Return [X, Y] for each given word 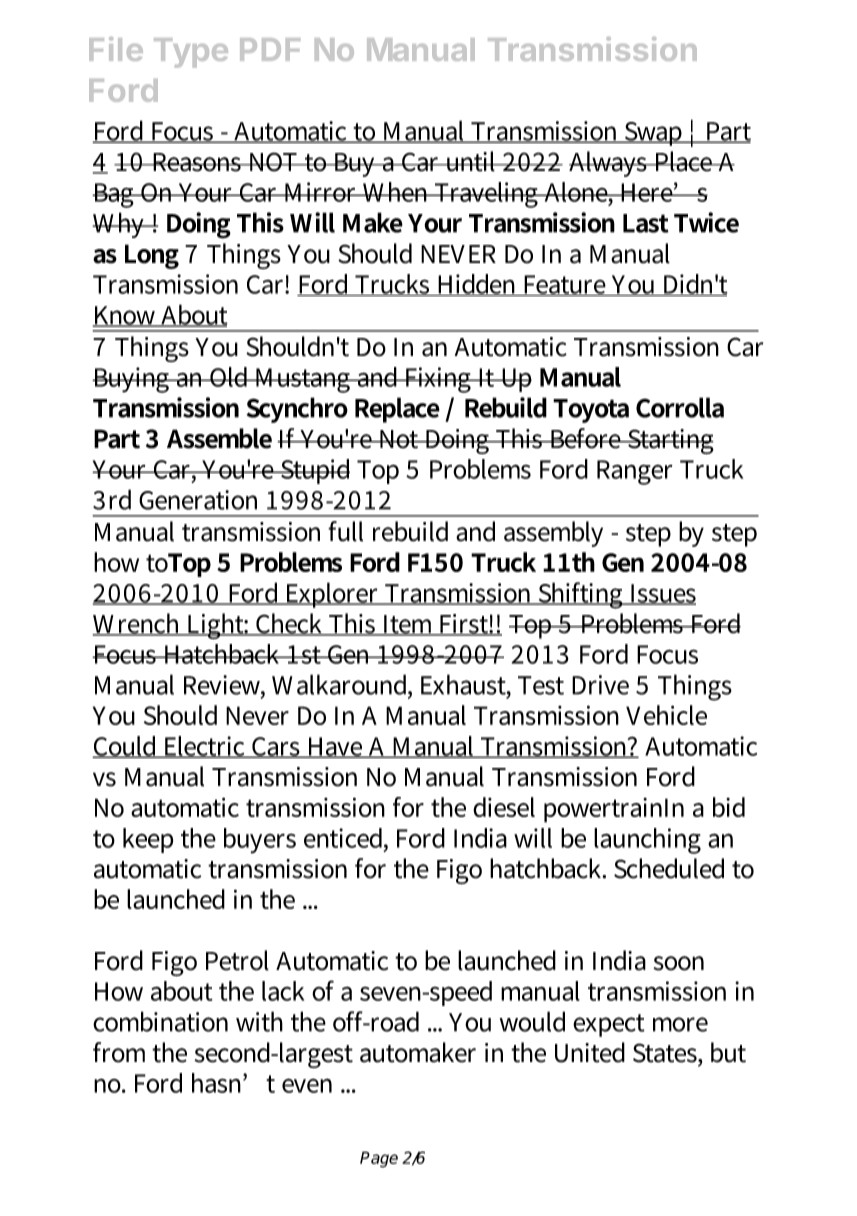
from [119, 1052]
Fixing [438, 380]
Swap [654, 134]
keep [148, 840]
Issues [662, 594]
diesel [504, 807]
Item [409, 625]
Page [379, 1159]
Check [290, 624]
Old [229, 377]
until [471, 161]
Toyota [591, 411]
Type [191, 53]
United [590, 1052]
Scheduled [669, 868]
